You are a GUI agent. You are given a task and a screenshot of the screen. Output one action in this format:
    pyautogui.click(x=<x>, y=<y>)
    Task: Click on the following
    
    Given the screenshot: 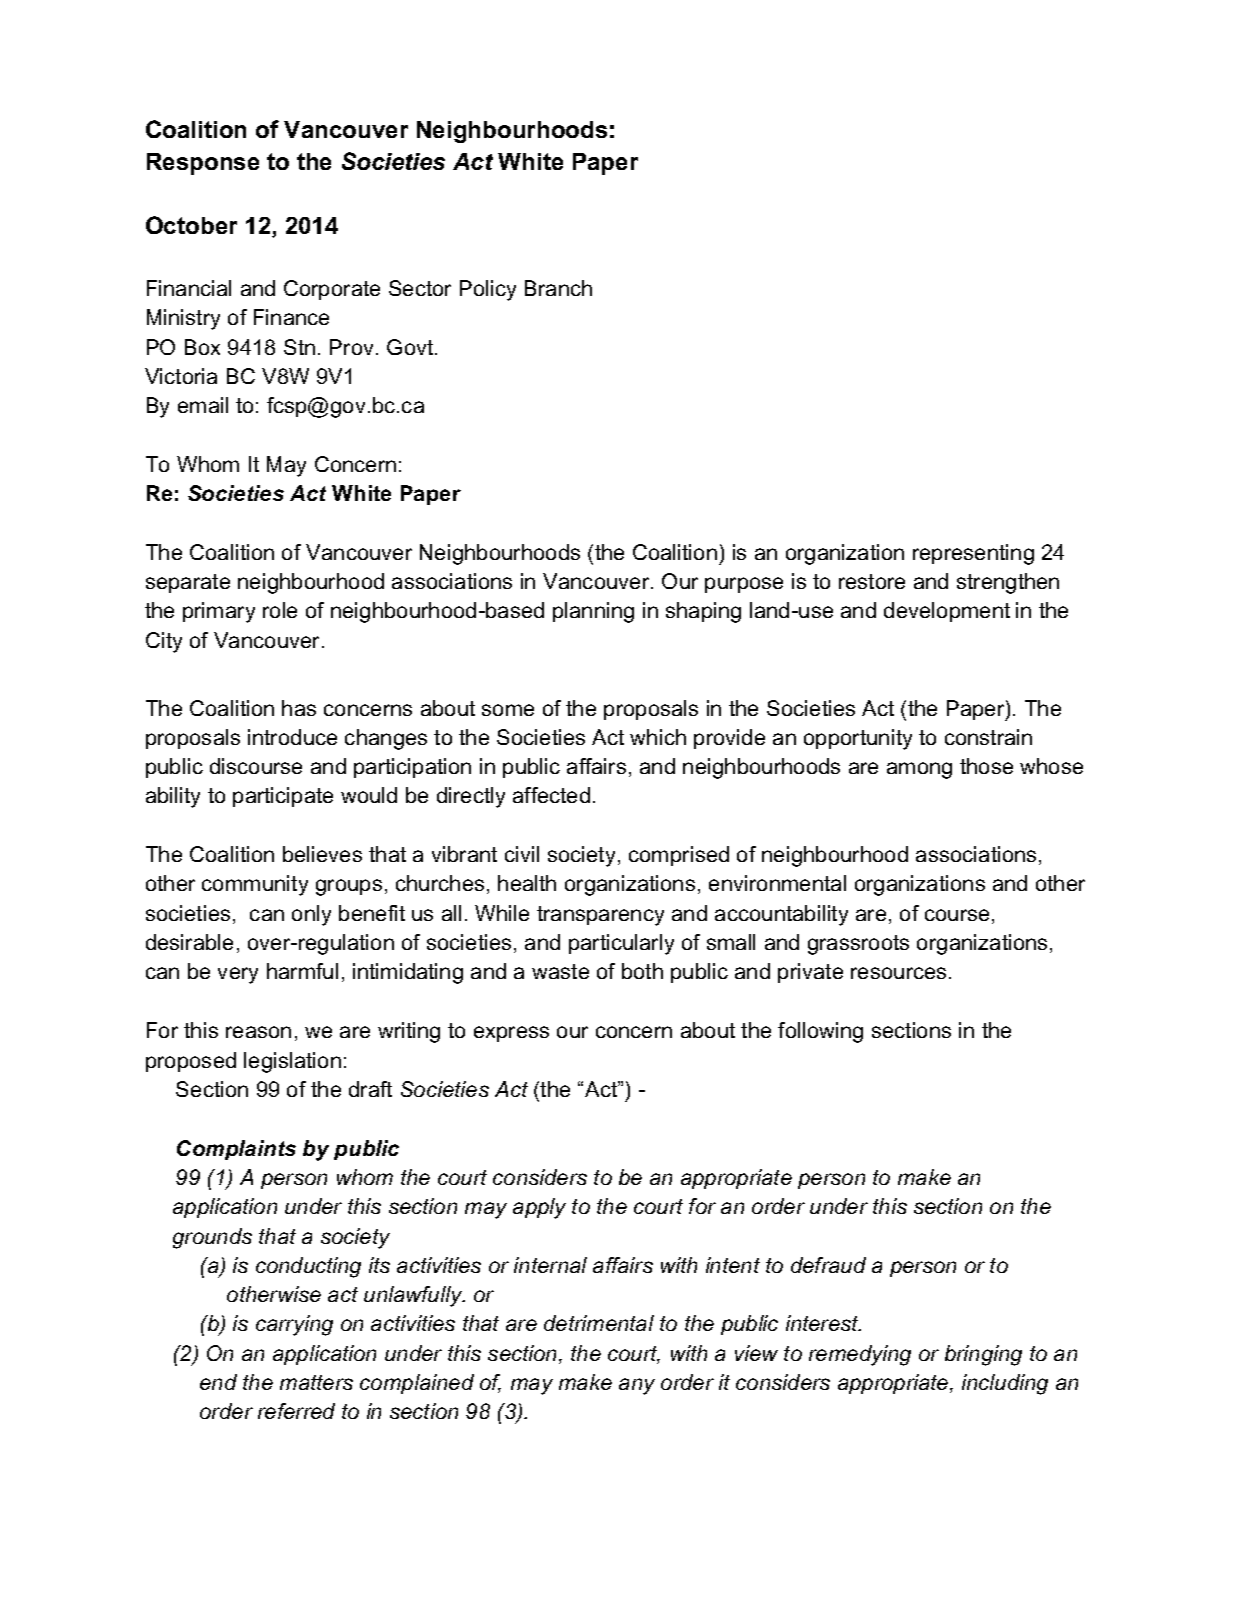 What is the action you would take?
    pyautogui.click(x=820, y=1032)
